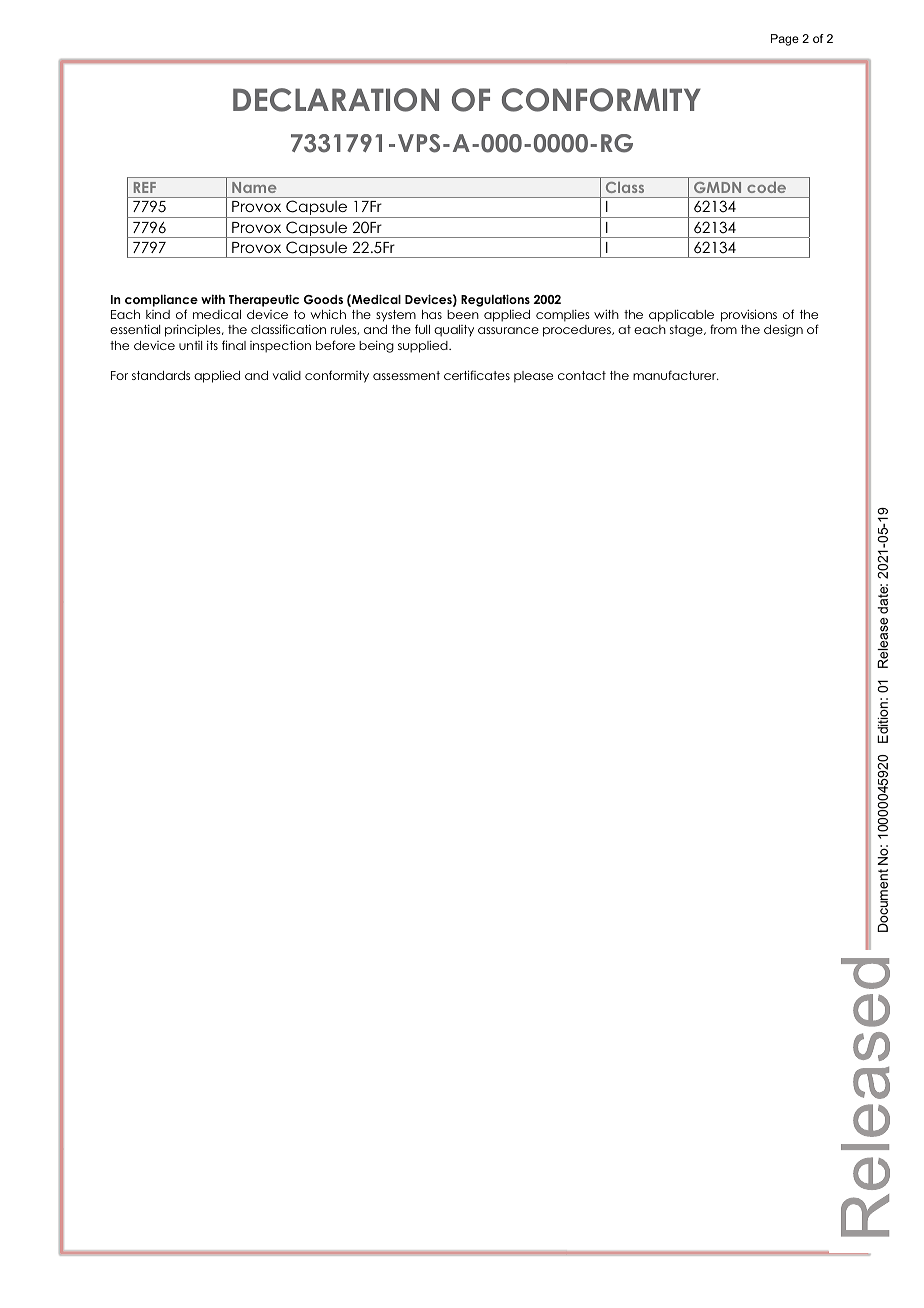  What do you see at coordinates (749, 315) in the document?
I see `provisions` at bounding box center [749, 315].
